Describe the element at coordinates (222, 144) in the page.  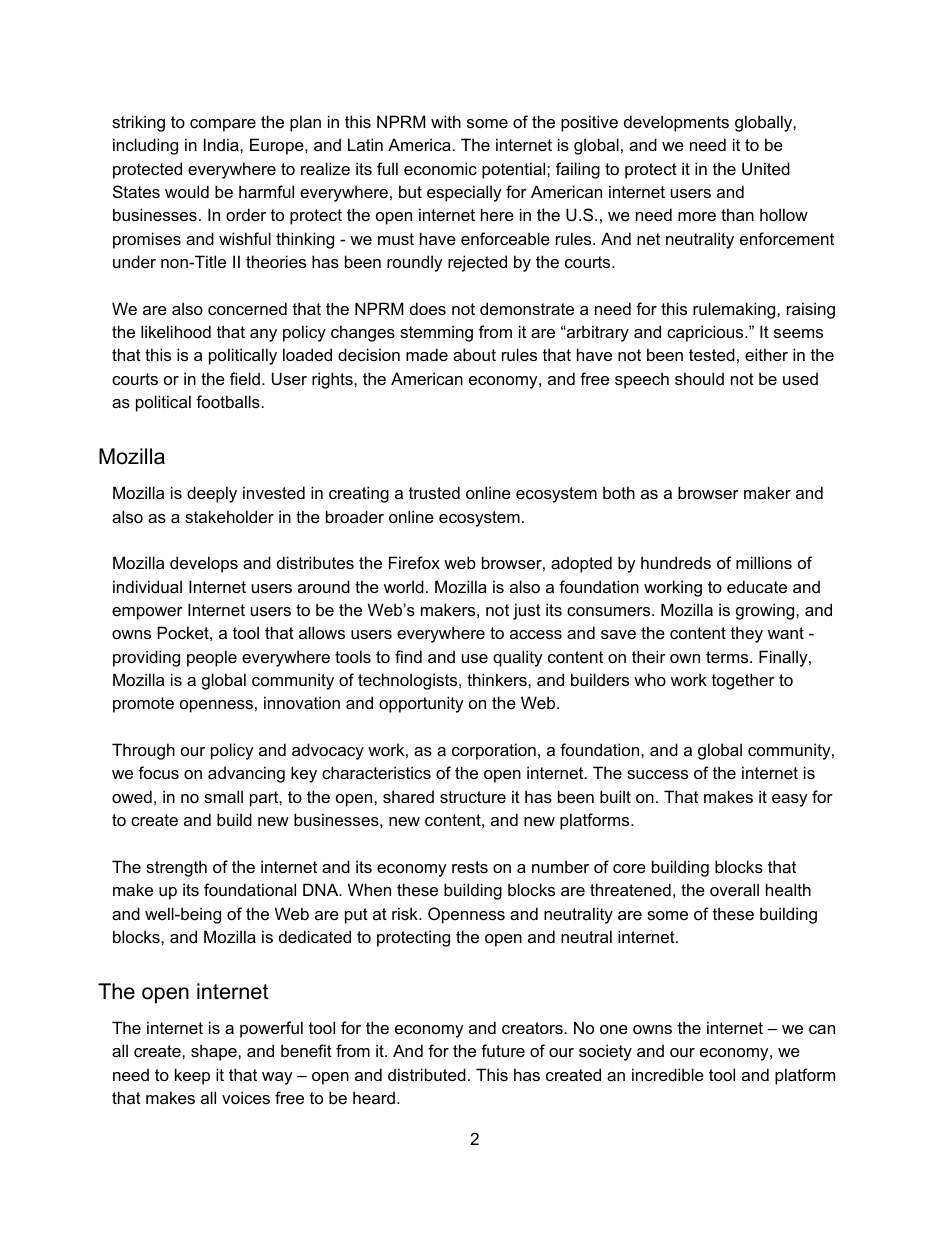
I see `India` at that location.
